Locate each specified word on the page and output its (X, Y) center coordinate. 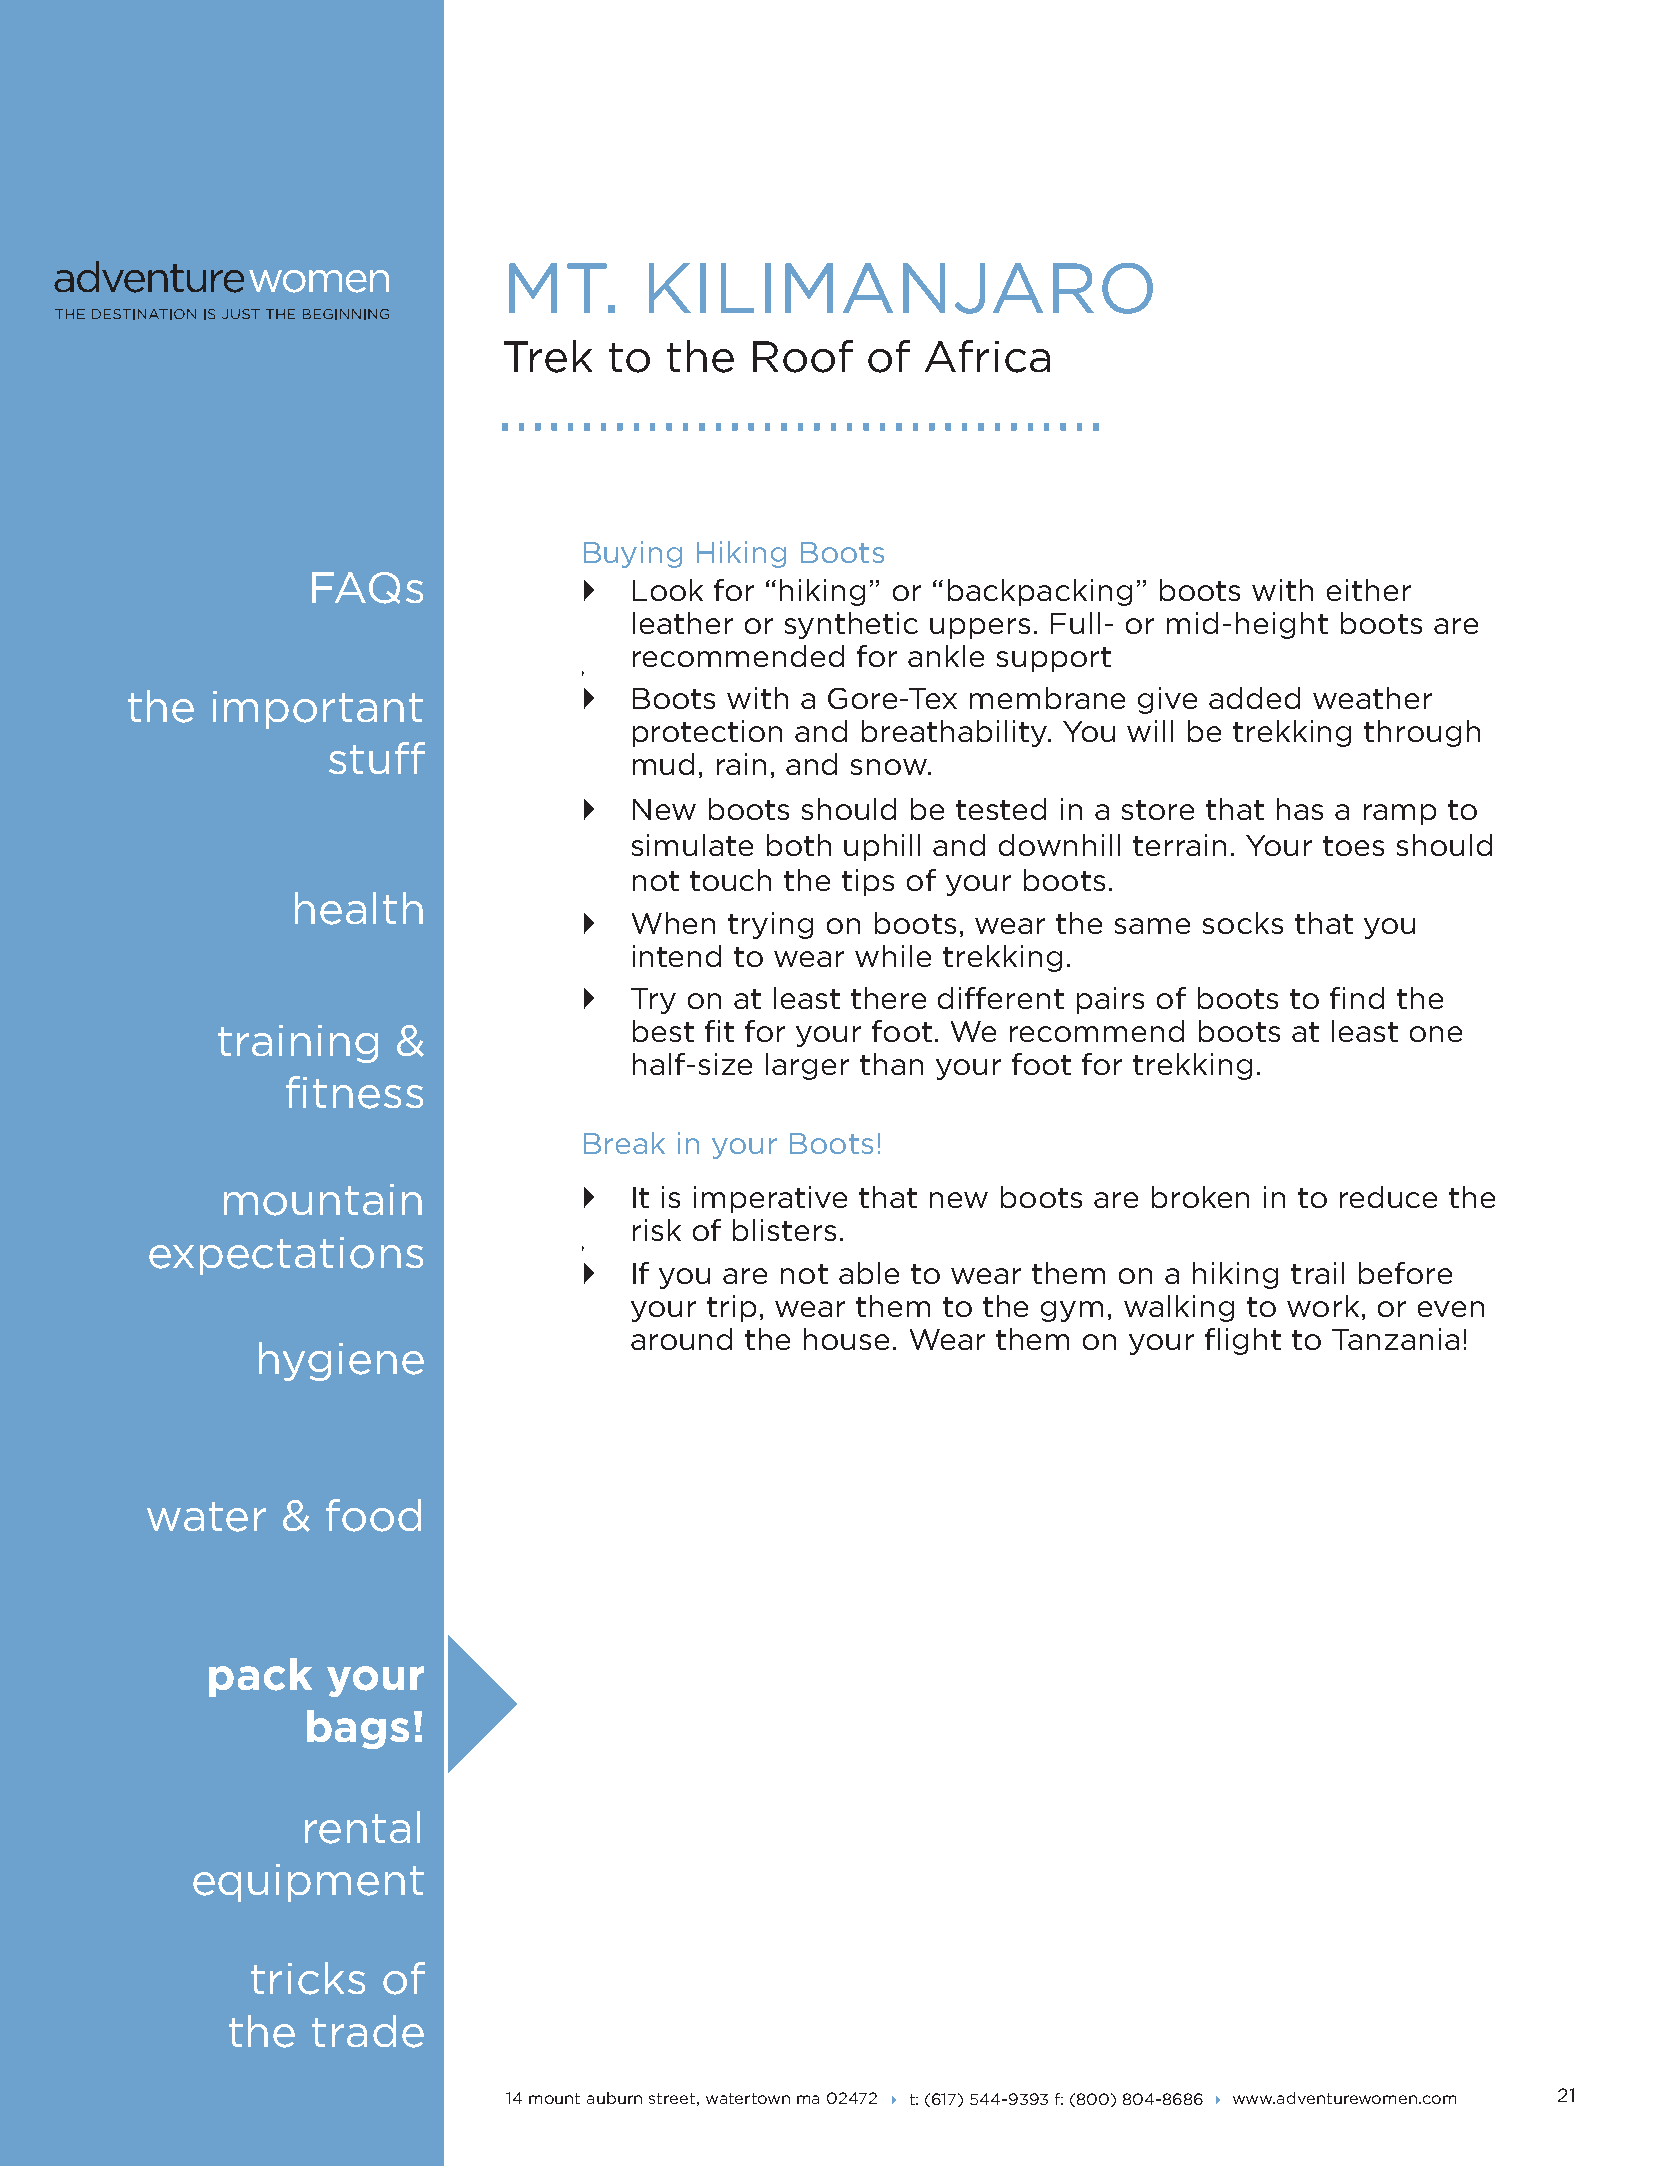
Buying (633, 554)
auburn (614, 2098)
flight (1243, 1341)
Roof (803, 356)
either (1369, 590)
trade (368, 2031)
